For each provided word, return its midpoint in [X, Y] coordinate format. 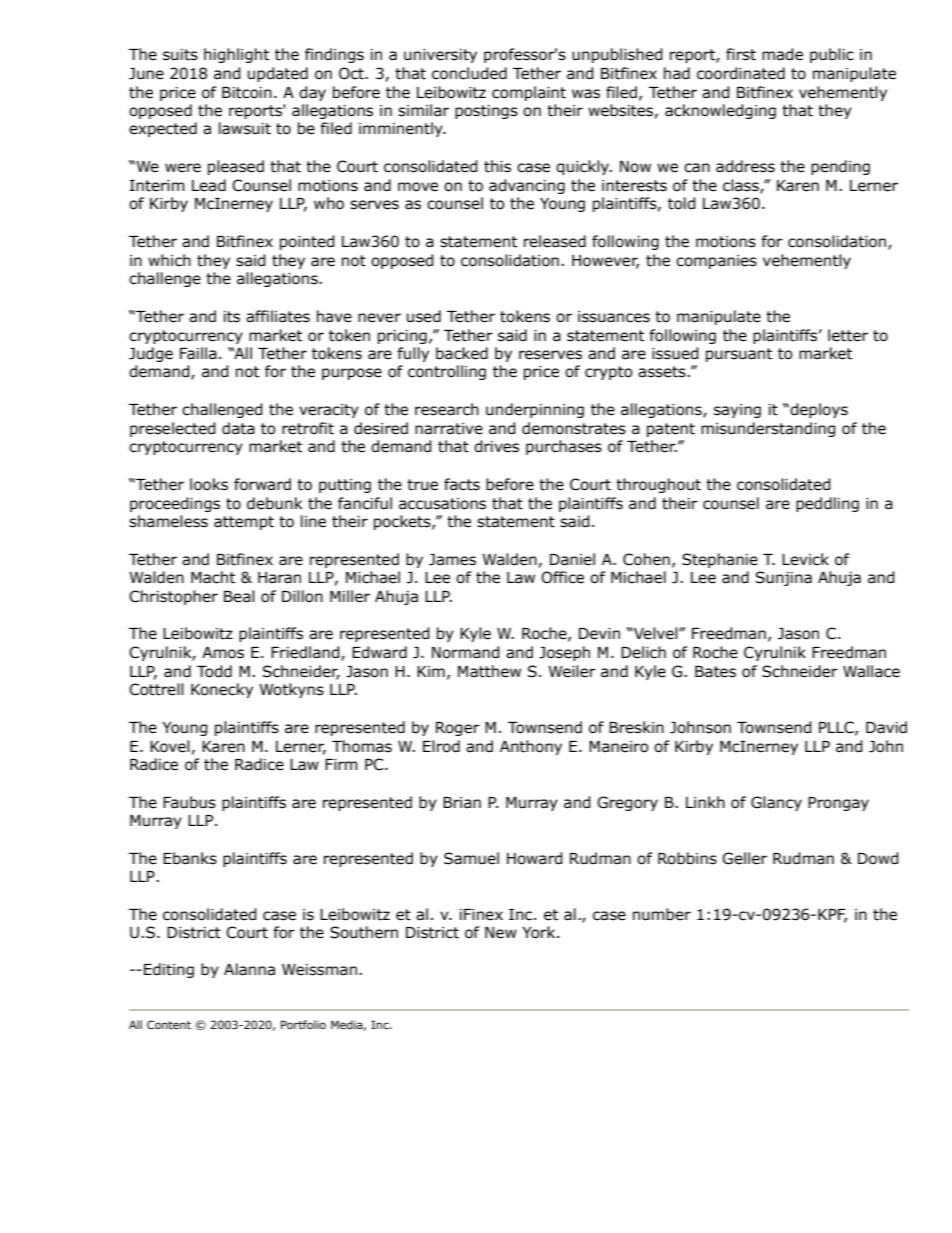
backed [462, 353]
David [886, 727]
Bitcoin [247, 93]
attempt [244, 523]
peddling [827, 504]
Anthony [531, 747]
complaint [529, 93]
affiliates [278, 316]
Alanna [249, 969]
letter [848, 335]
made [782, 54]
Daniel [572, 559]
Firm [341, 764]
